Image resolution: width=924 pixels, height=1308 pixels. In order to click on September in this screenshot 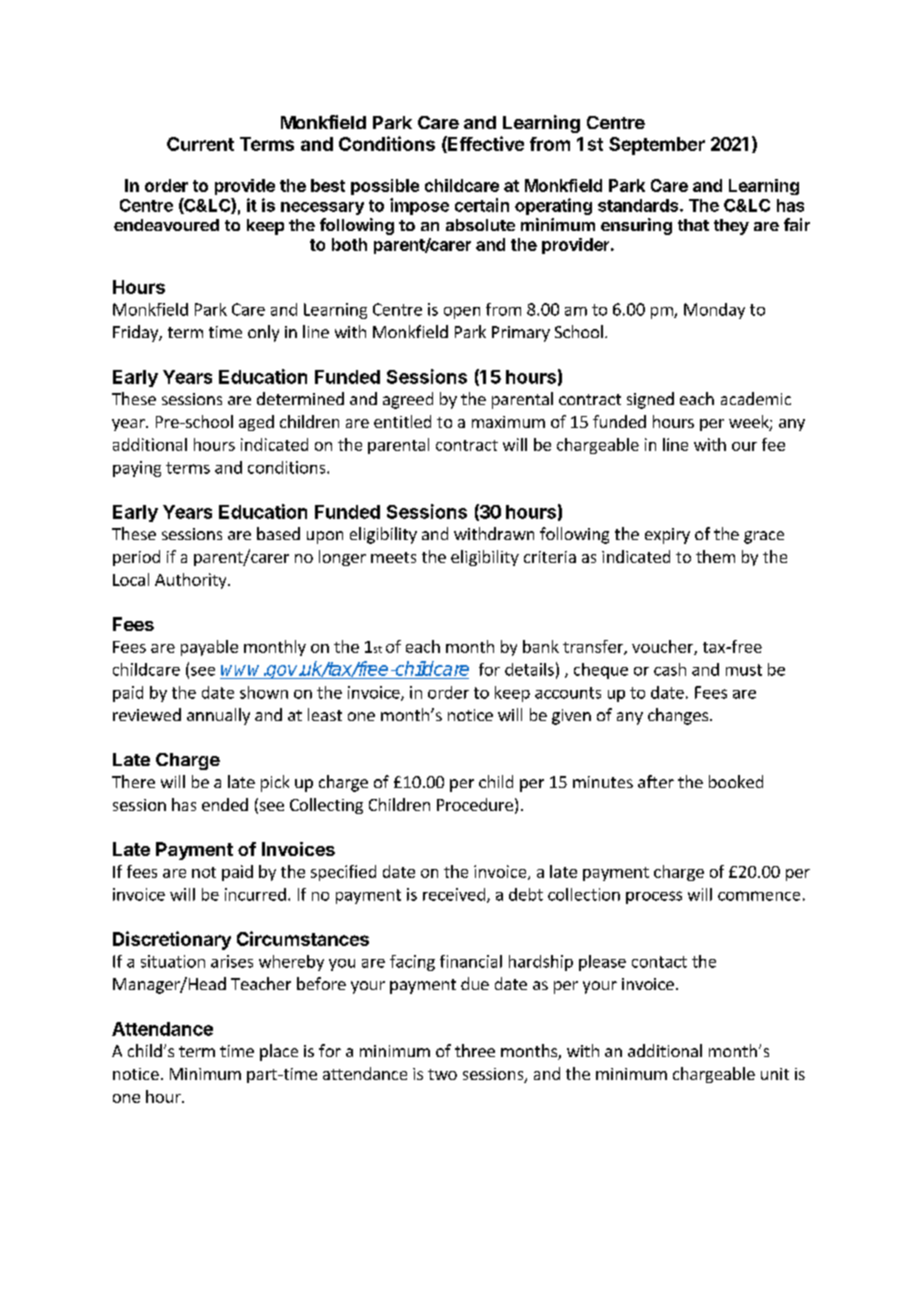, I will do `click(657, 146)`.
